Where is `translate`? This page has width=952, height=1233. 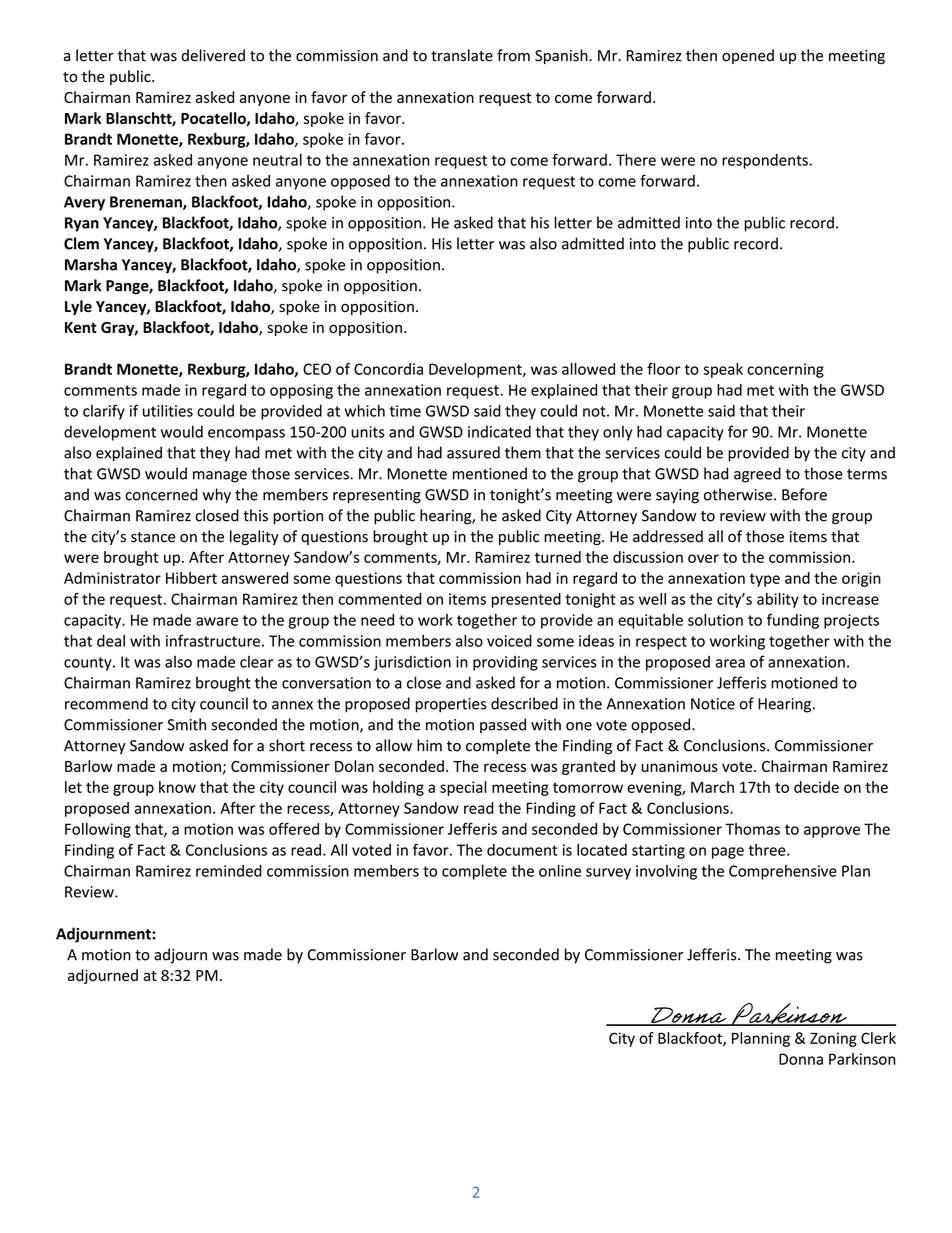 translate is located at coordinates (462, 55).
